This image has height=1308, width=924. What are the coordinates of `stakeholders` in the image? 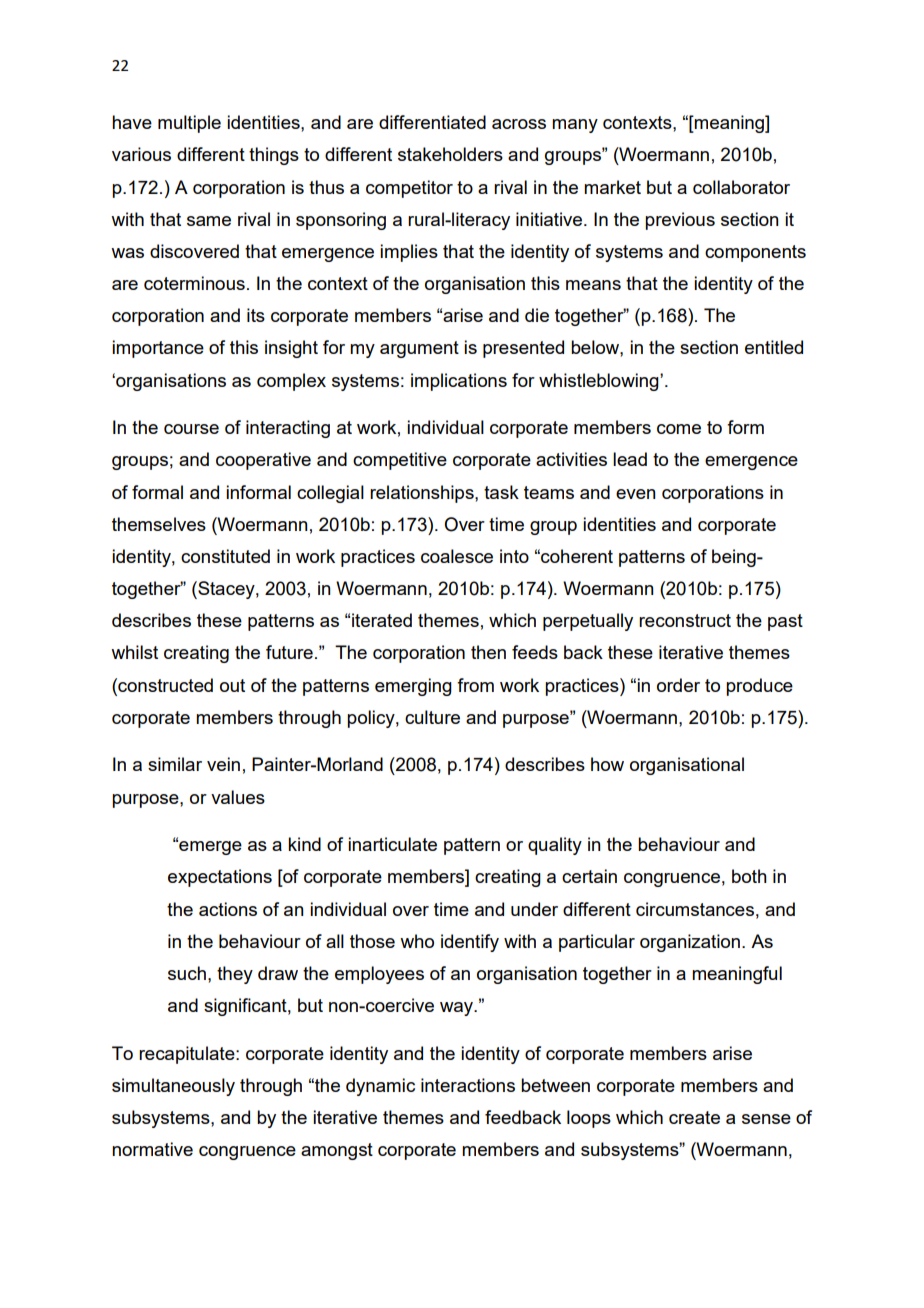 It's located at (450, 154).
